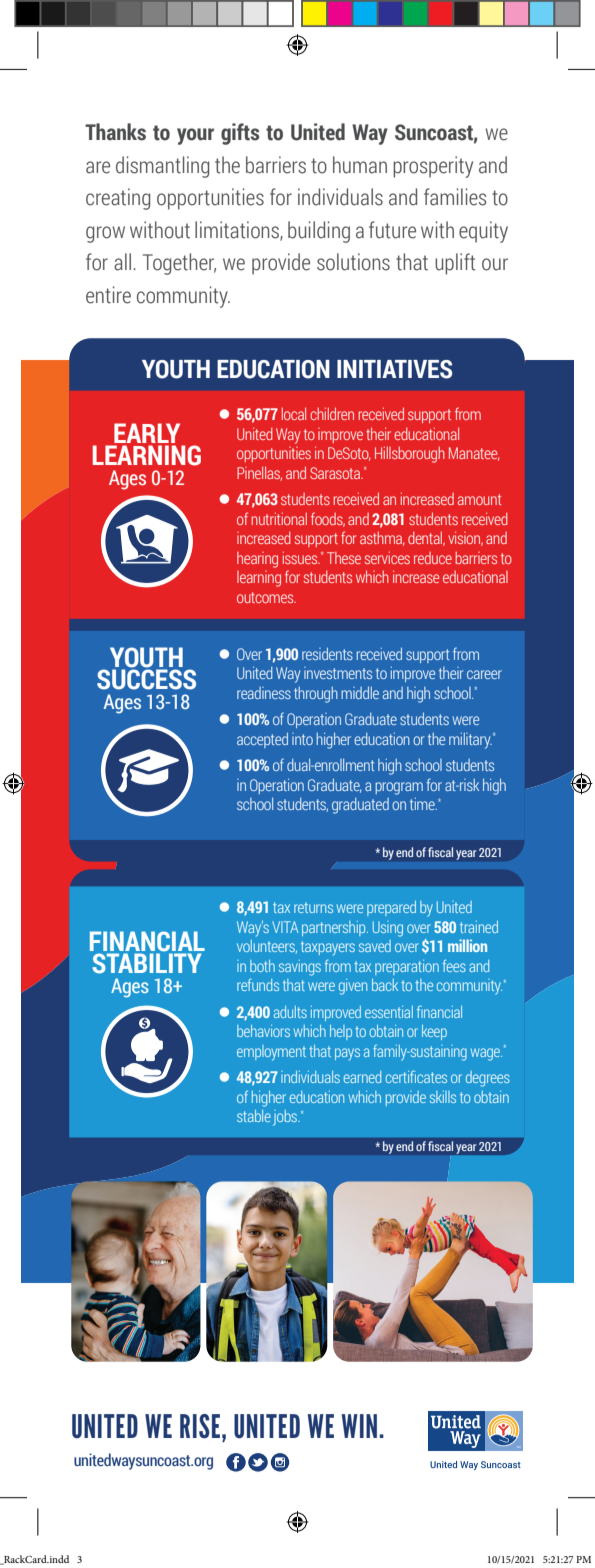 Image resolution: width=595 pixels, height=1568 pixels. What do you see at coordinates (319, 232) in the page?
I see `building` at bounding box center [319, 232].
